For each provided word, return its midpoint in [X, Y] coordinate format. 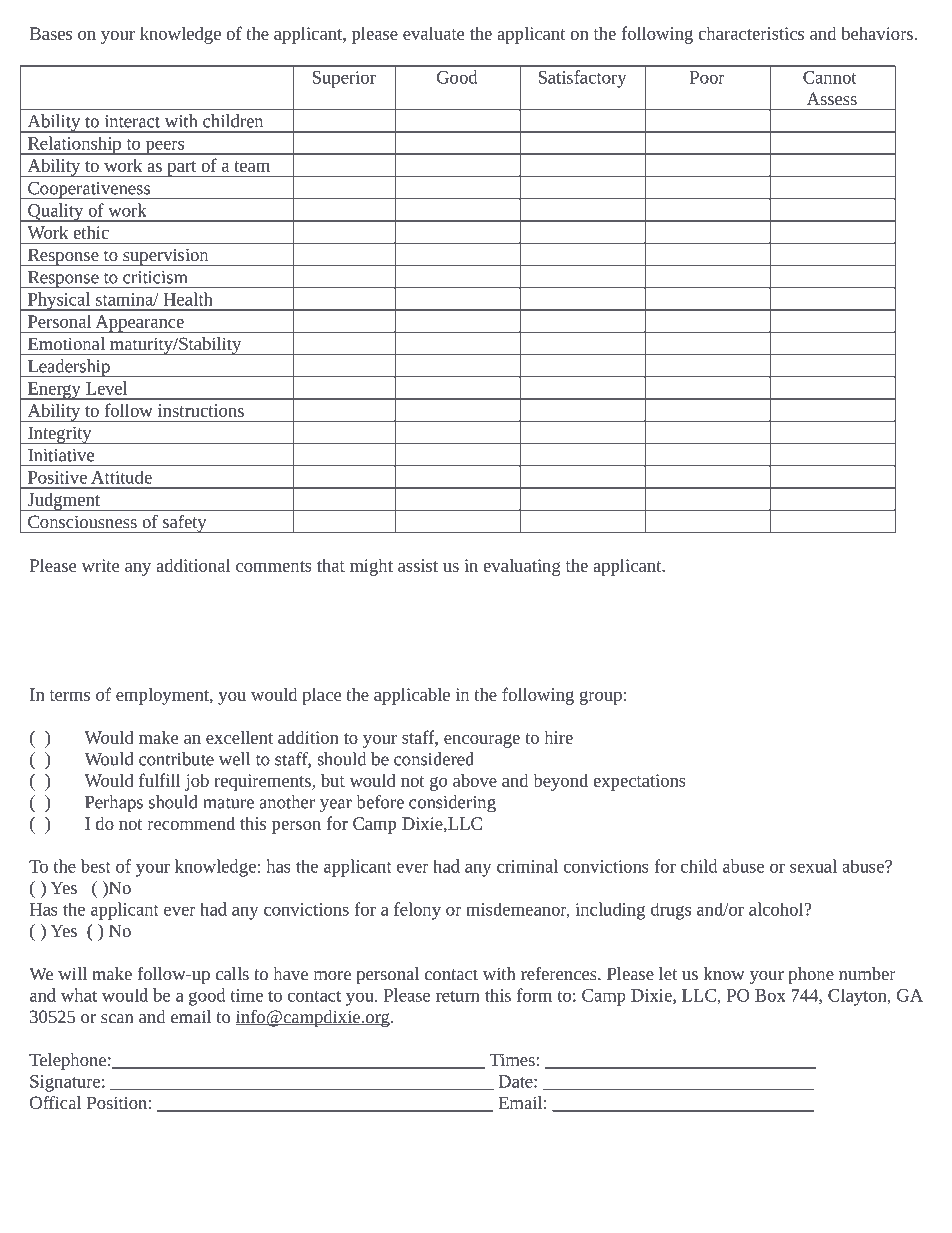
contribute [176, 759]
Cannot [829, 77]
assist [418, 565]
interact [132, 121]
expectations [639, 782]
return [458, 996]
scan [117, 1018]
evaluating [521, 567]
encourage [482, 741]
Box [770, 995]
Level [106, 388]
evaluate [433, 33]
